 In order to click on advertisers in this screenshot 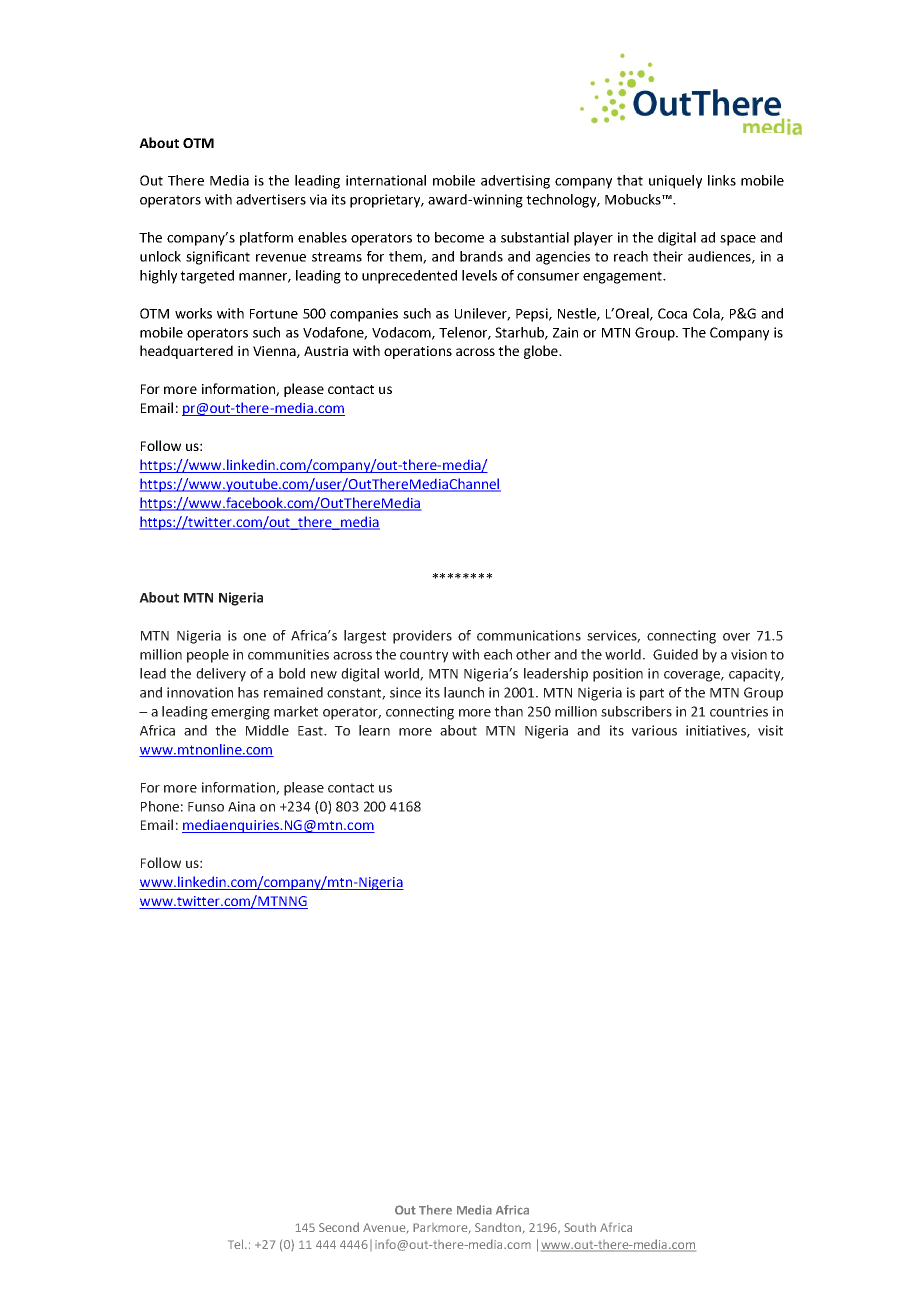, I will do `click(271, 199)`.
